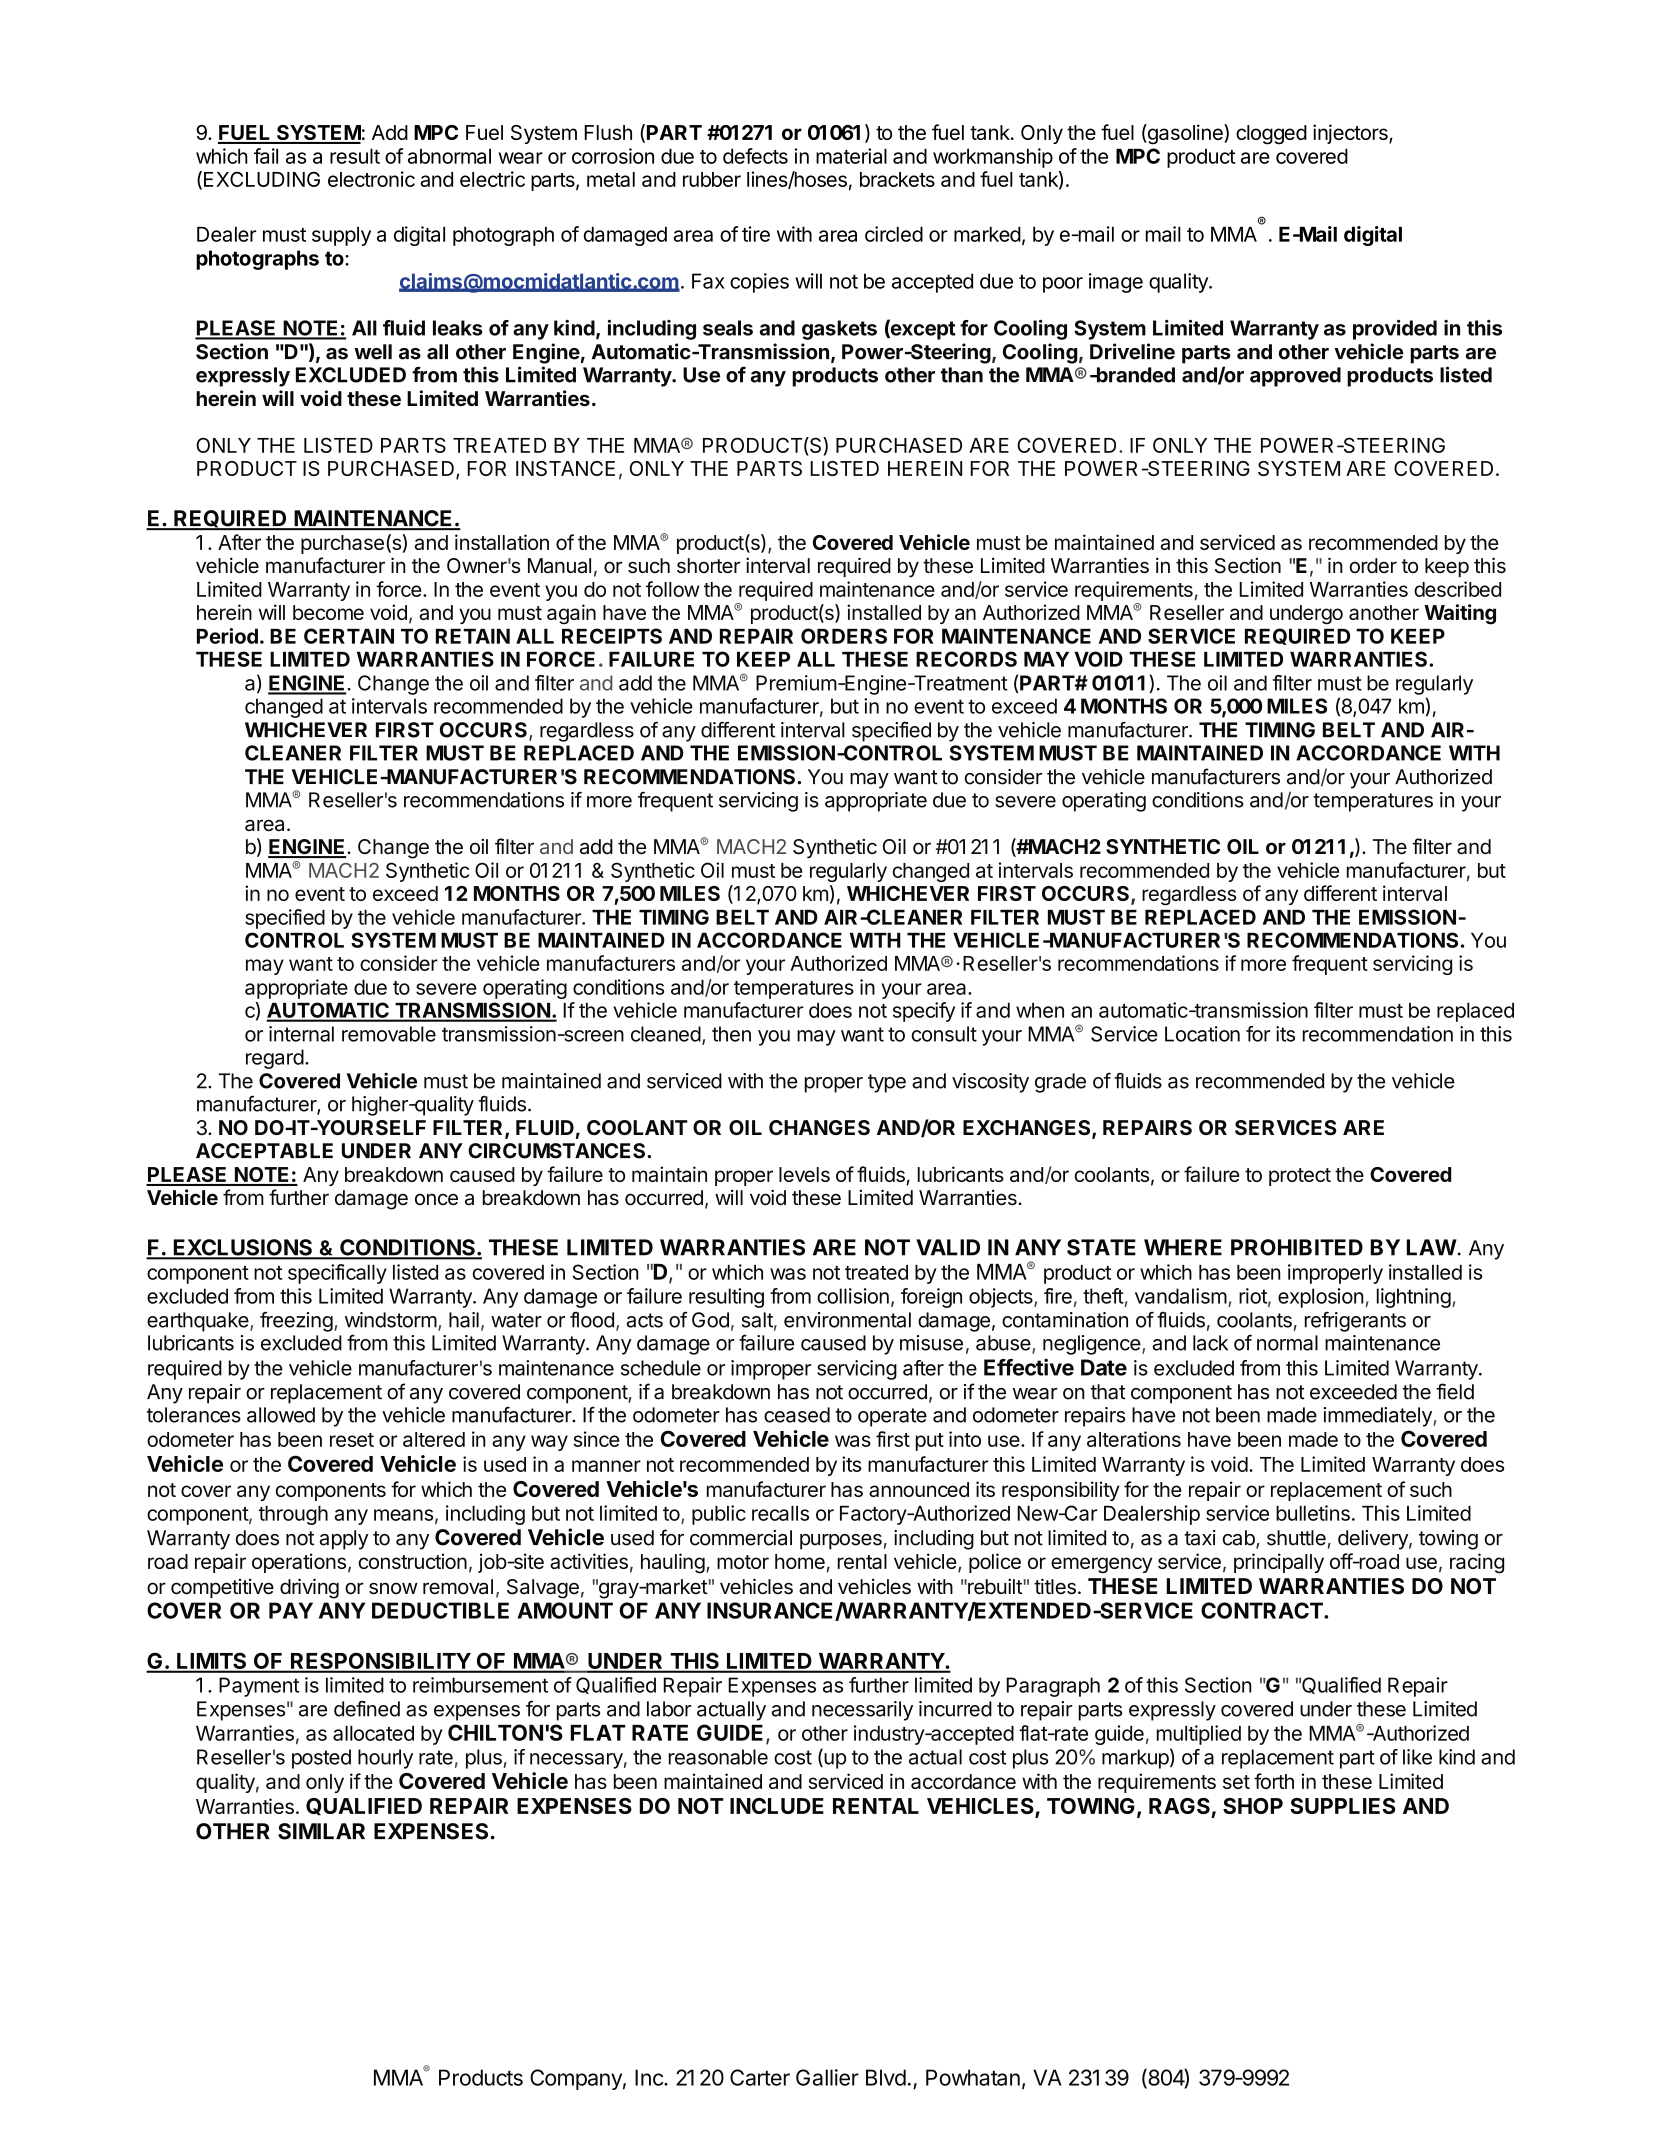 The image size is (1661, 2150). Describe the element at coordinates (371, 179) in the image. I see `electronic` at that location.
